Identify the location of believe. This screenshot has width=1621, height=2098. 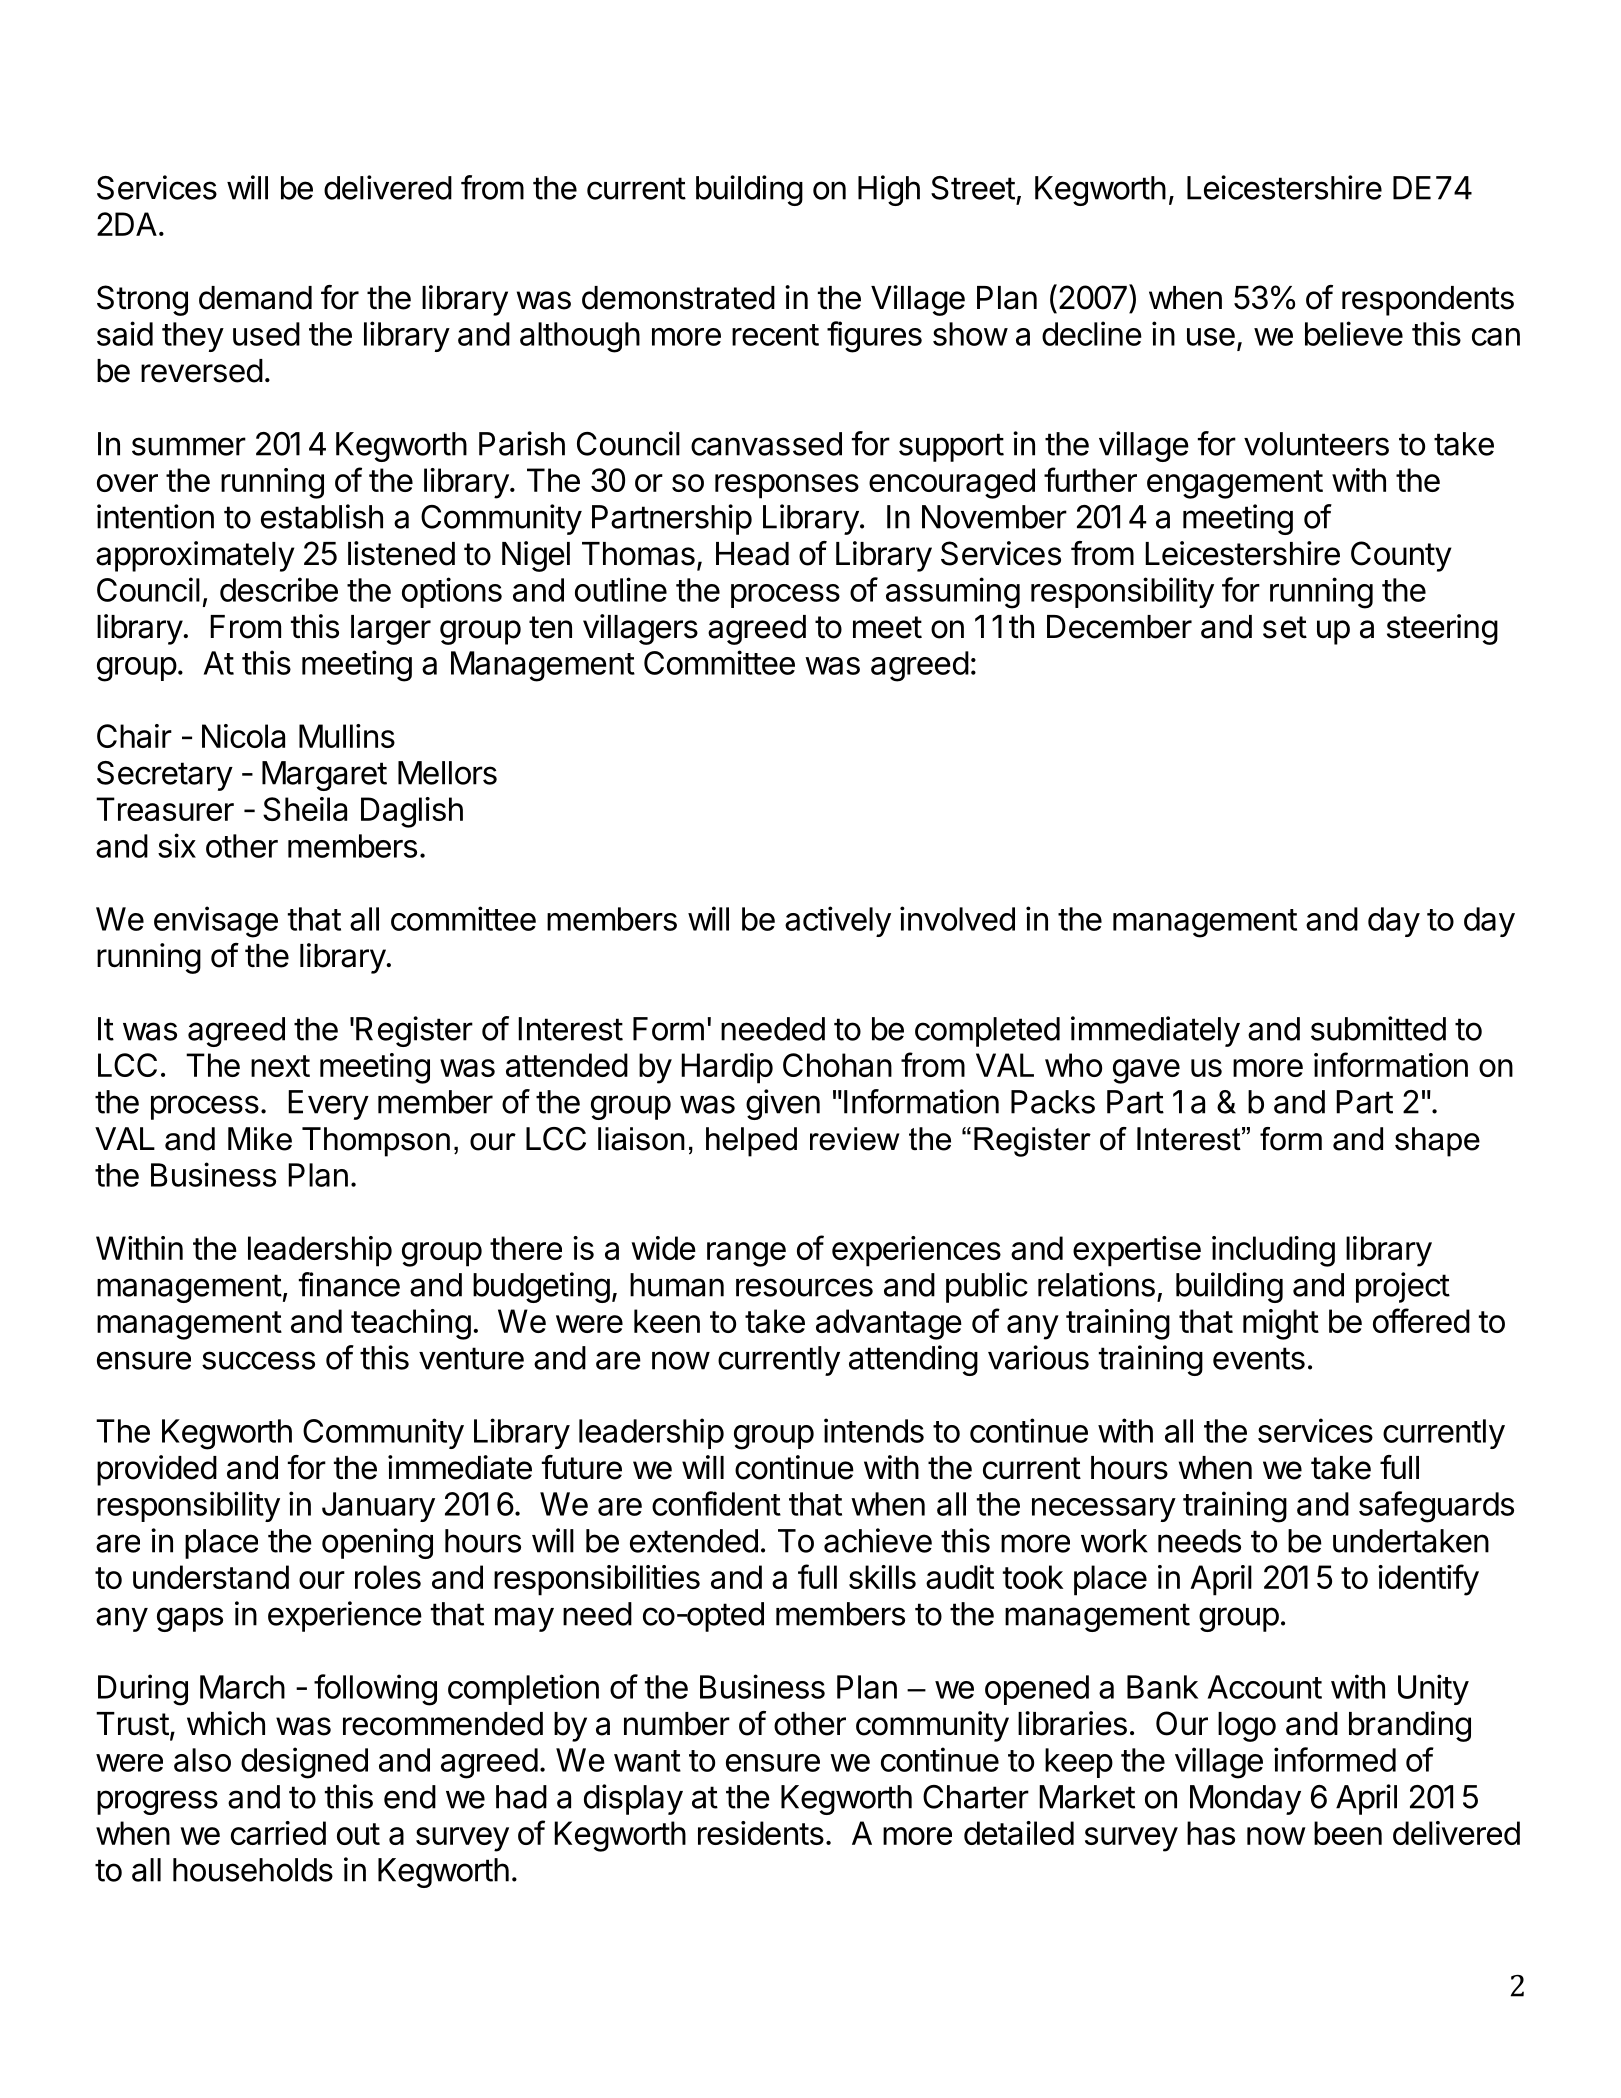
(1354, 333).
